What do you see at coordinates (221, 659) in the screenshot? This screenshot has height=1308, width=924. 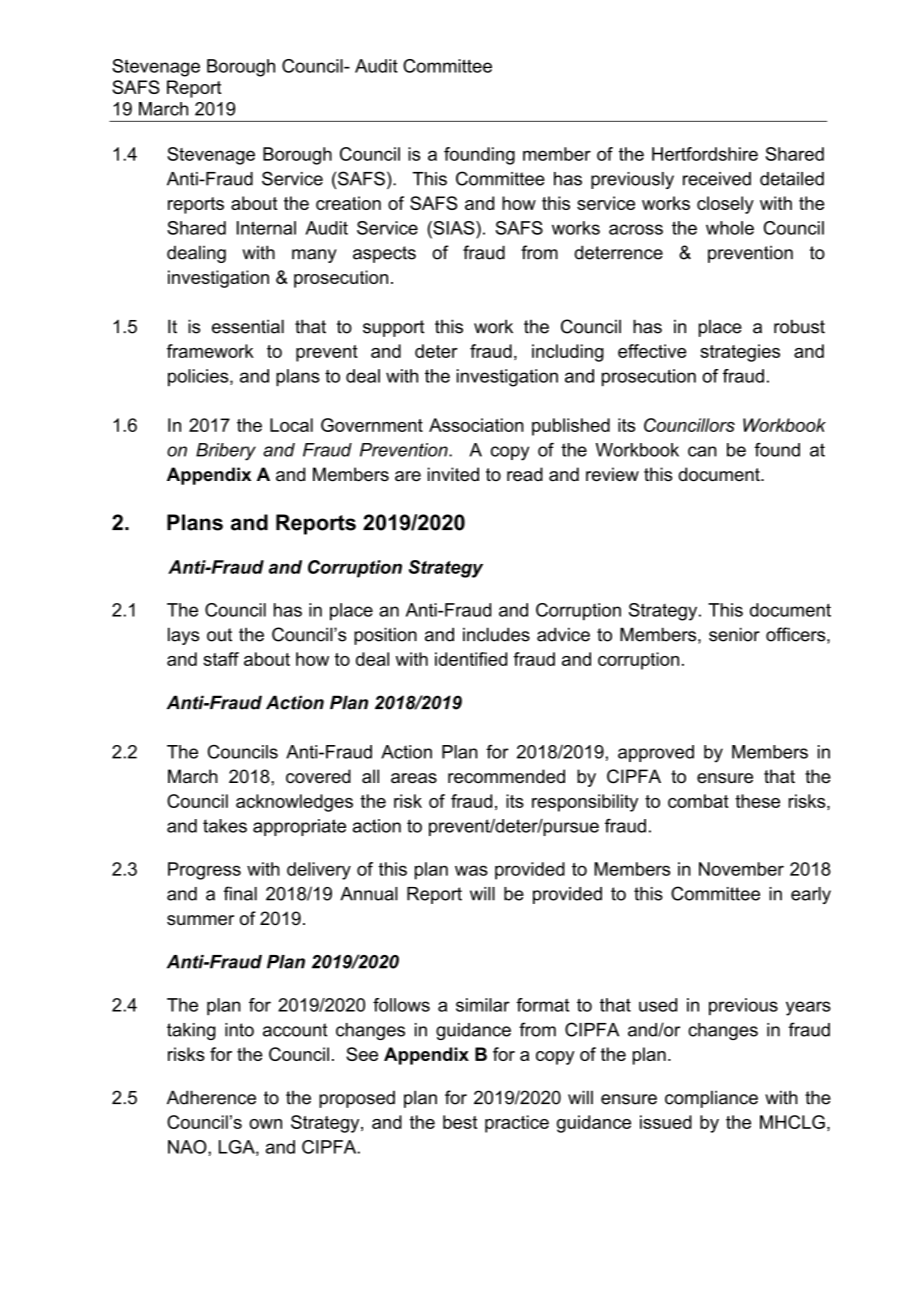 I see `staff` at bounding box center [221, 659].
